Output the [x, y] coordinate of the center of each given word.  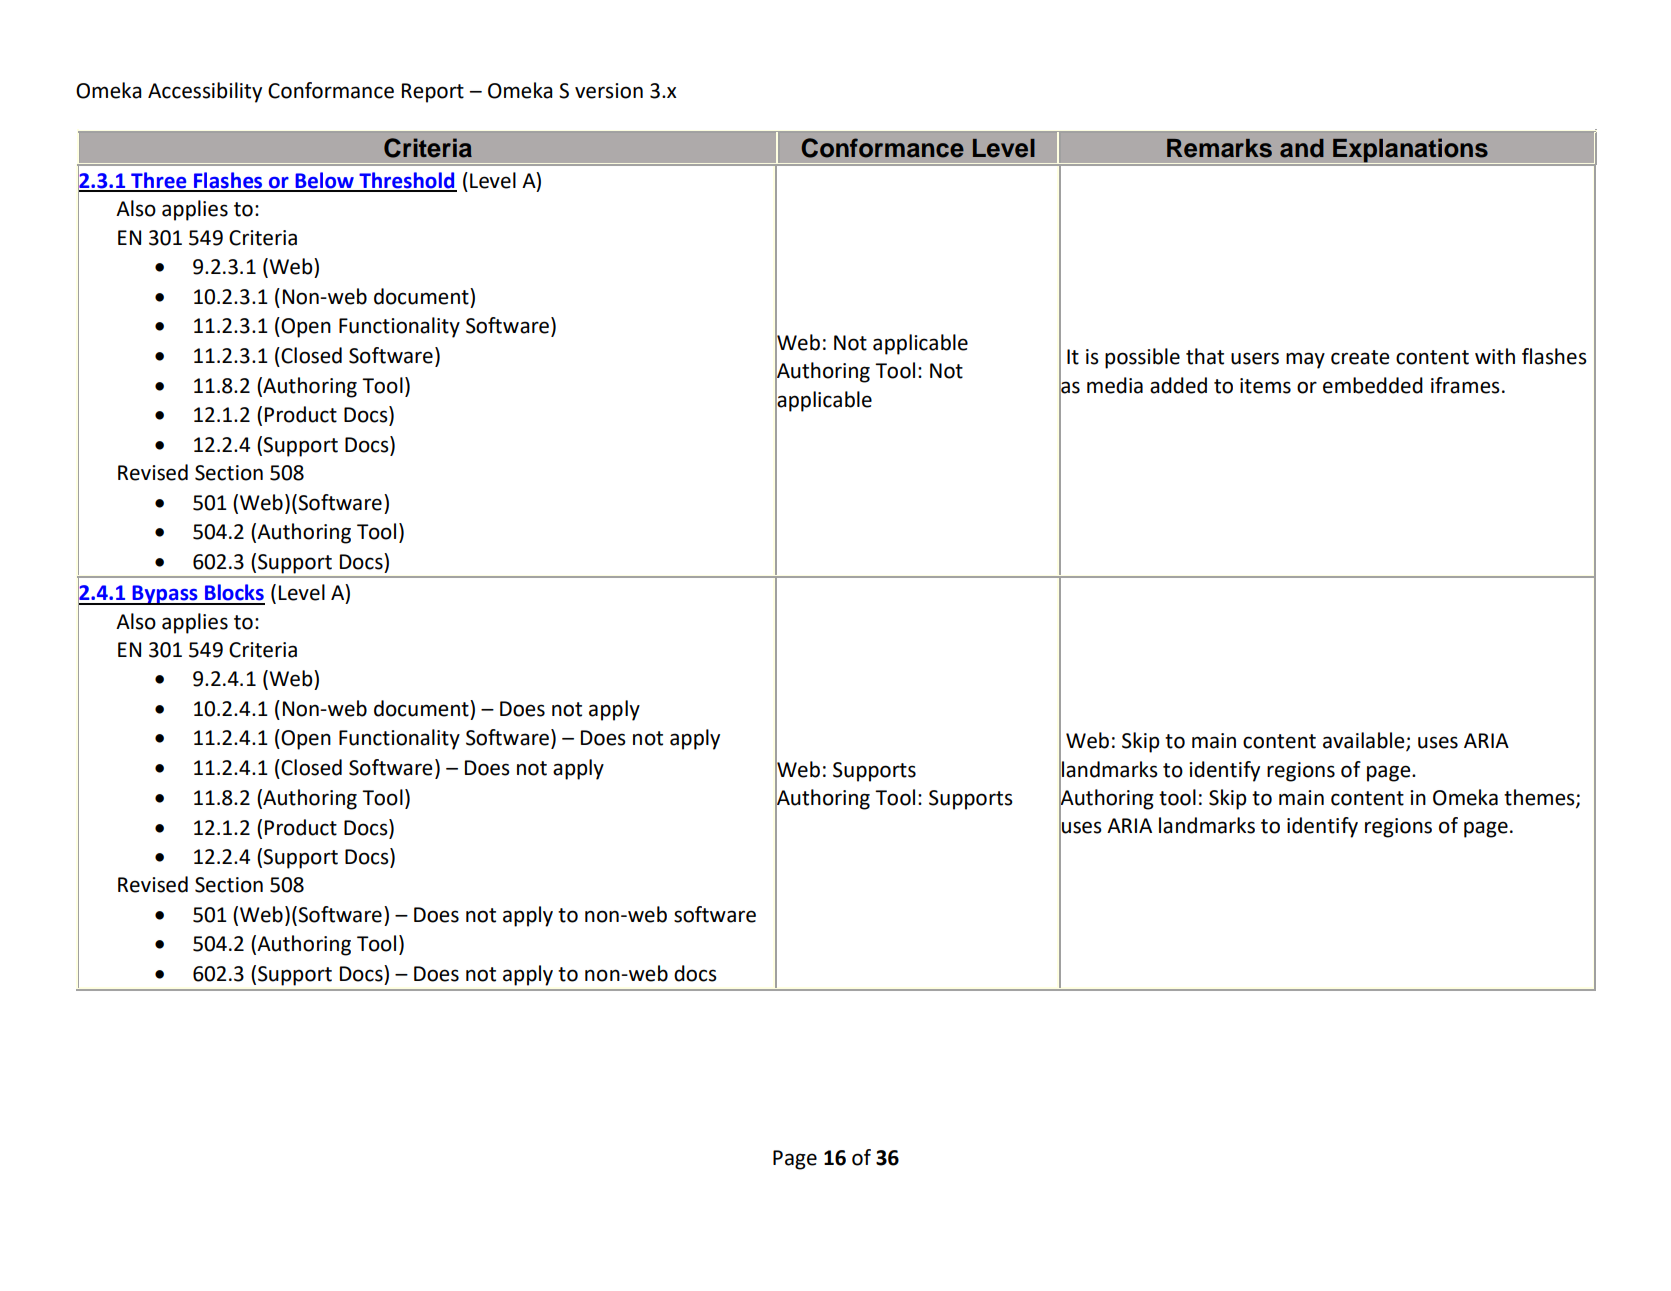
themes [1540, 798]
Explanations [1410, 151]
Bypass [165, 595]
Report [433, 93]
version [609, 91]
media [1115, 385]
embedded [1373, 385]
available [1365, 741]
